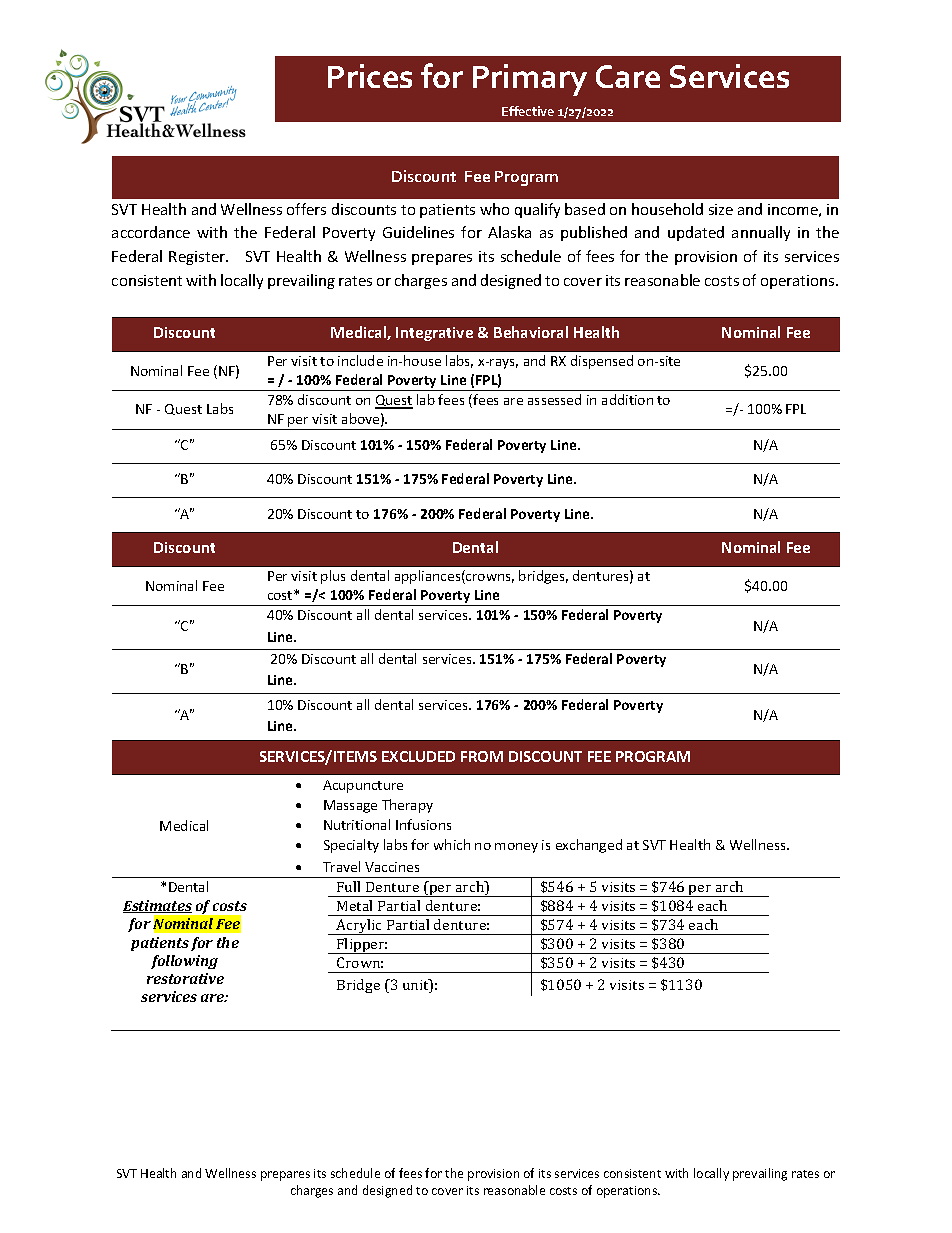 The height and width of the document is (1233, 952). I want to click on money, so click(516, 848).
